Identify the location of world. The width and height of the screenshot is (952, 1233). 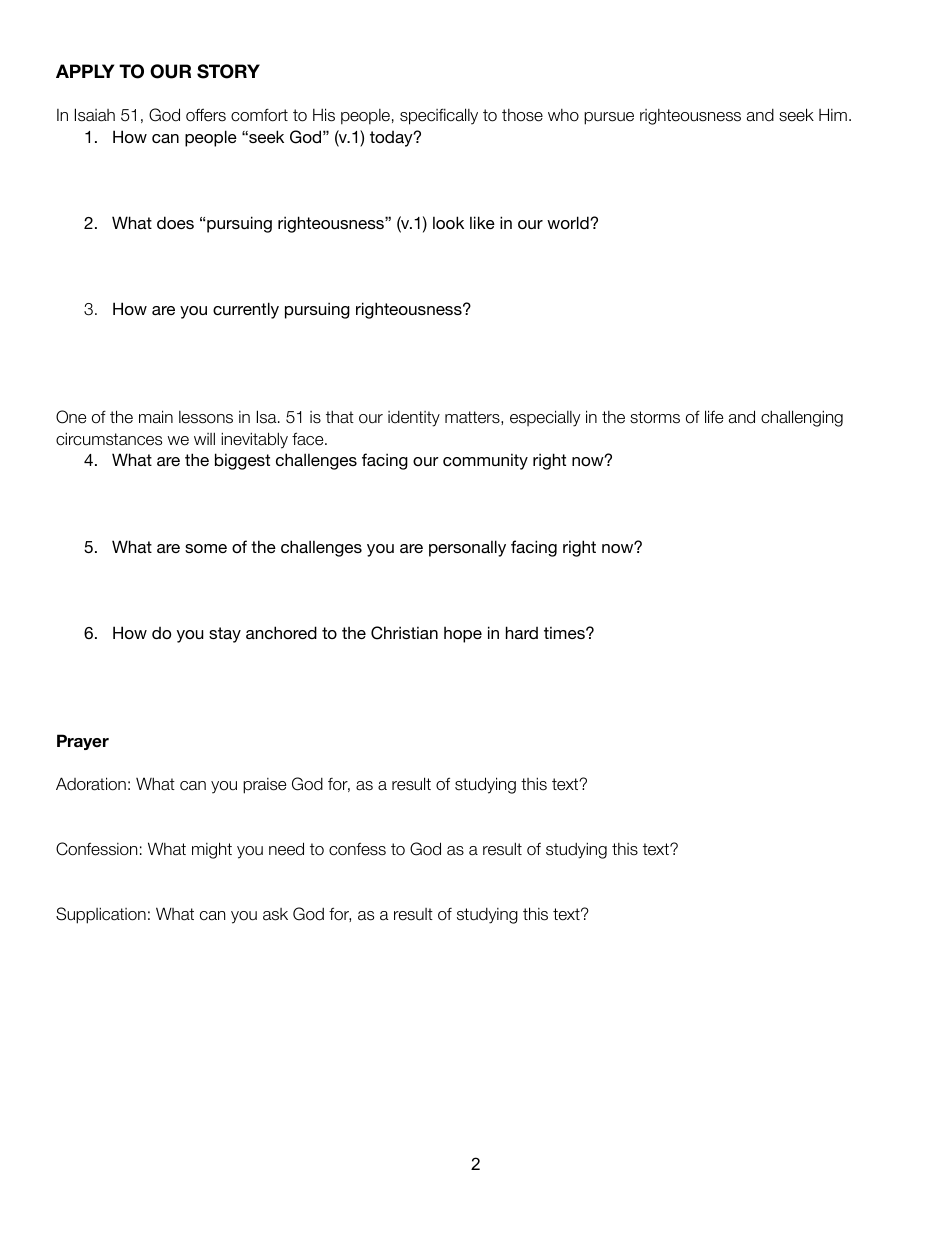
(569, 222).
